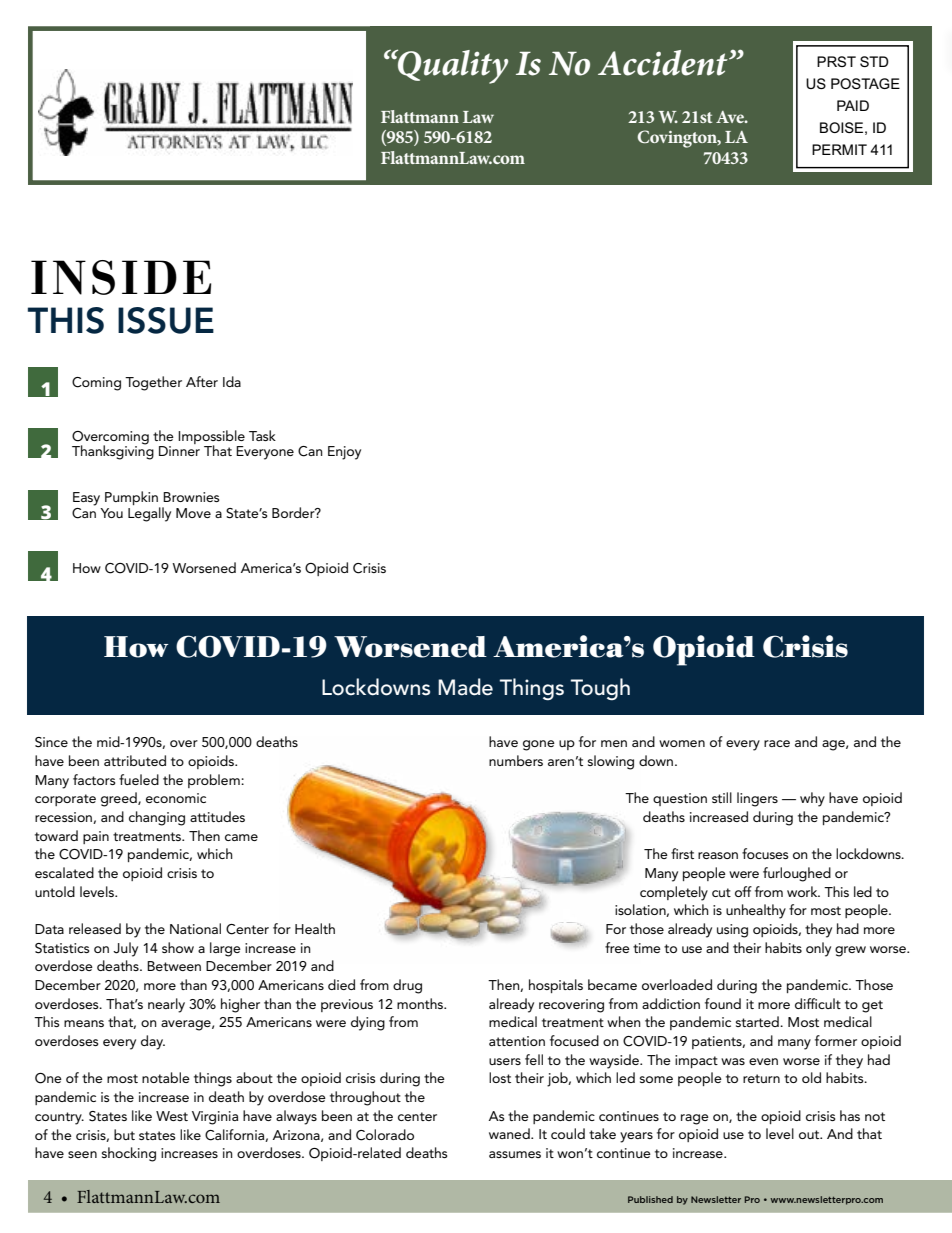 This page has width=952, height=1233. I want to click on numbers, so click(516, 760).
